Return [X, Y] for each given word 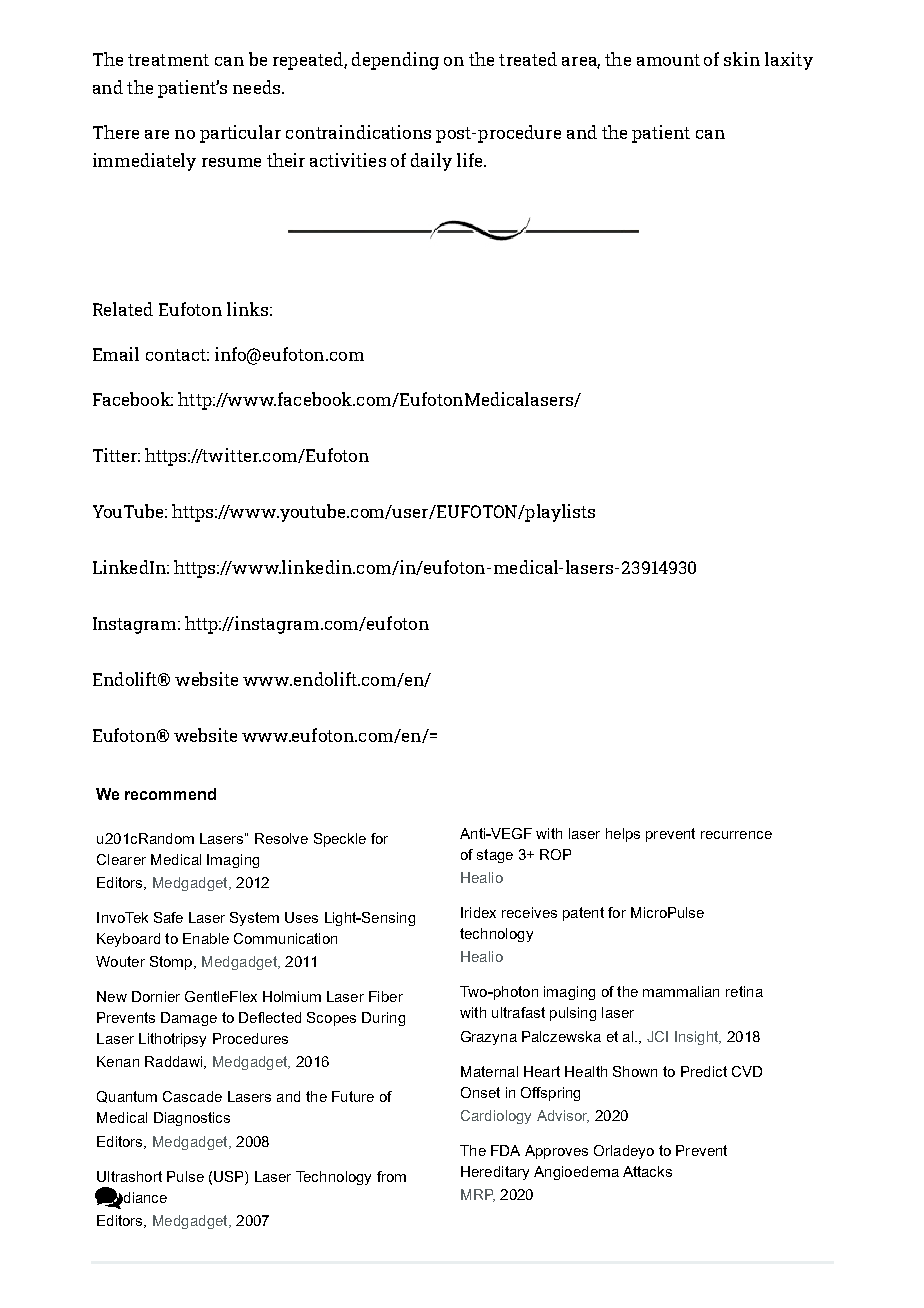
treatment [168, 60]
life [471, 160]
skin [742, 59]
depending [395, 61]
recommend [170, 794]
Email [116, 354]
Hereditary [495, 1173]
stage [495, 856]
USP [230, 1176]
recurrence [736, 835]
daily [431, 162]
